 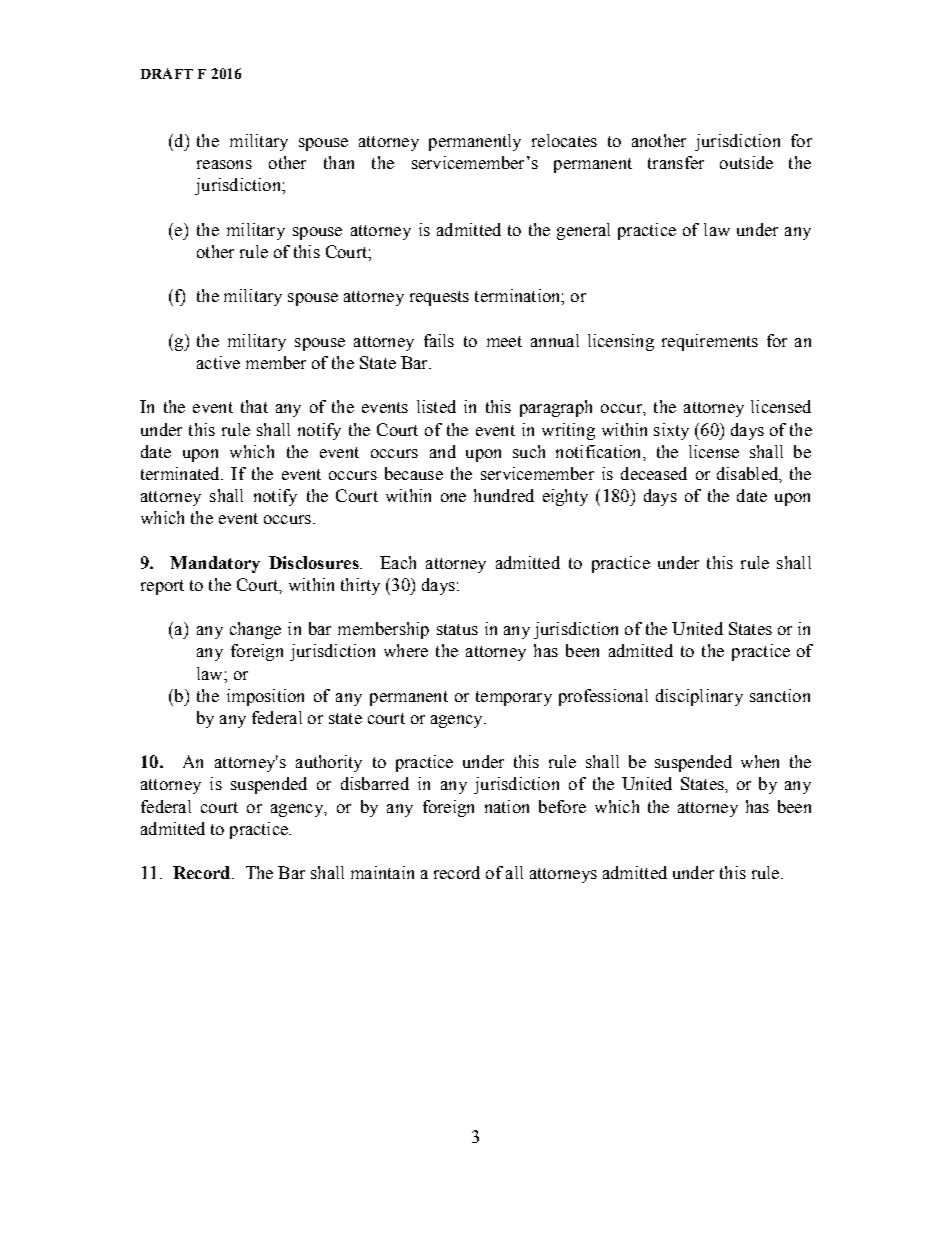 What do you see at coordinates (382, 872) in the screenshot?
I see `maintain` at bounding box center [382, 872].
